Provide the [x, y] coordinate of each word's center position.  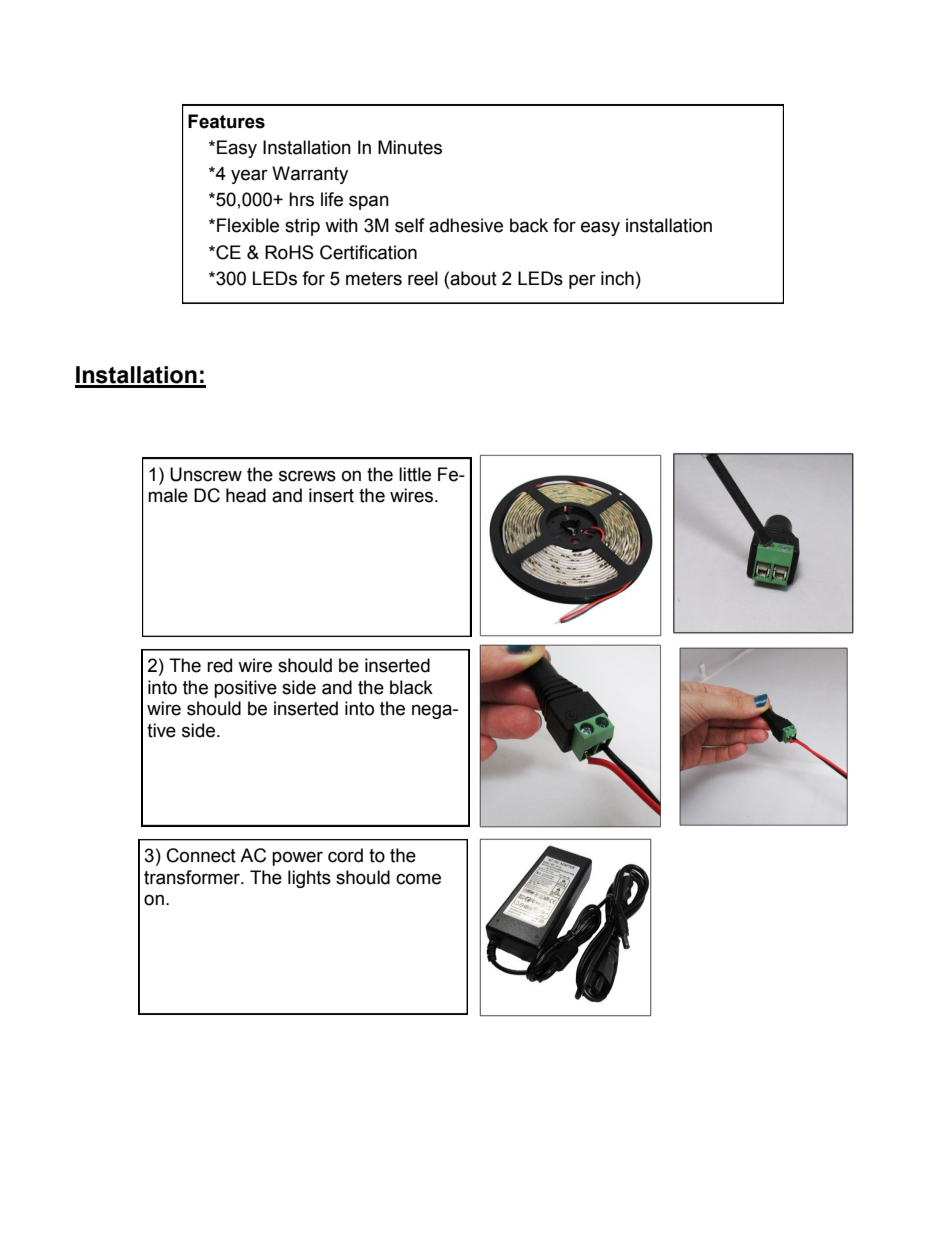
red [219, 665]
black [411, 687]
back [529, 225]
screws [307, 476]
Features [226, 121]
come [418, 879]
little [415, 474]
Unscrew [206, 474]
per [582, 281]
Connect [201, 855]
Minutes [410, 147]
